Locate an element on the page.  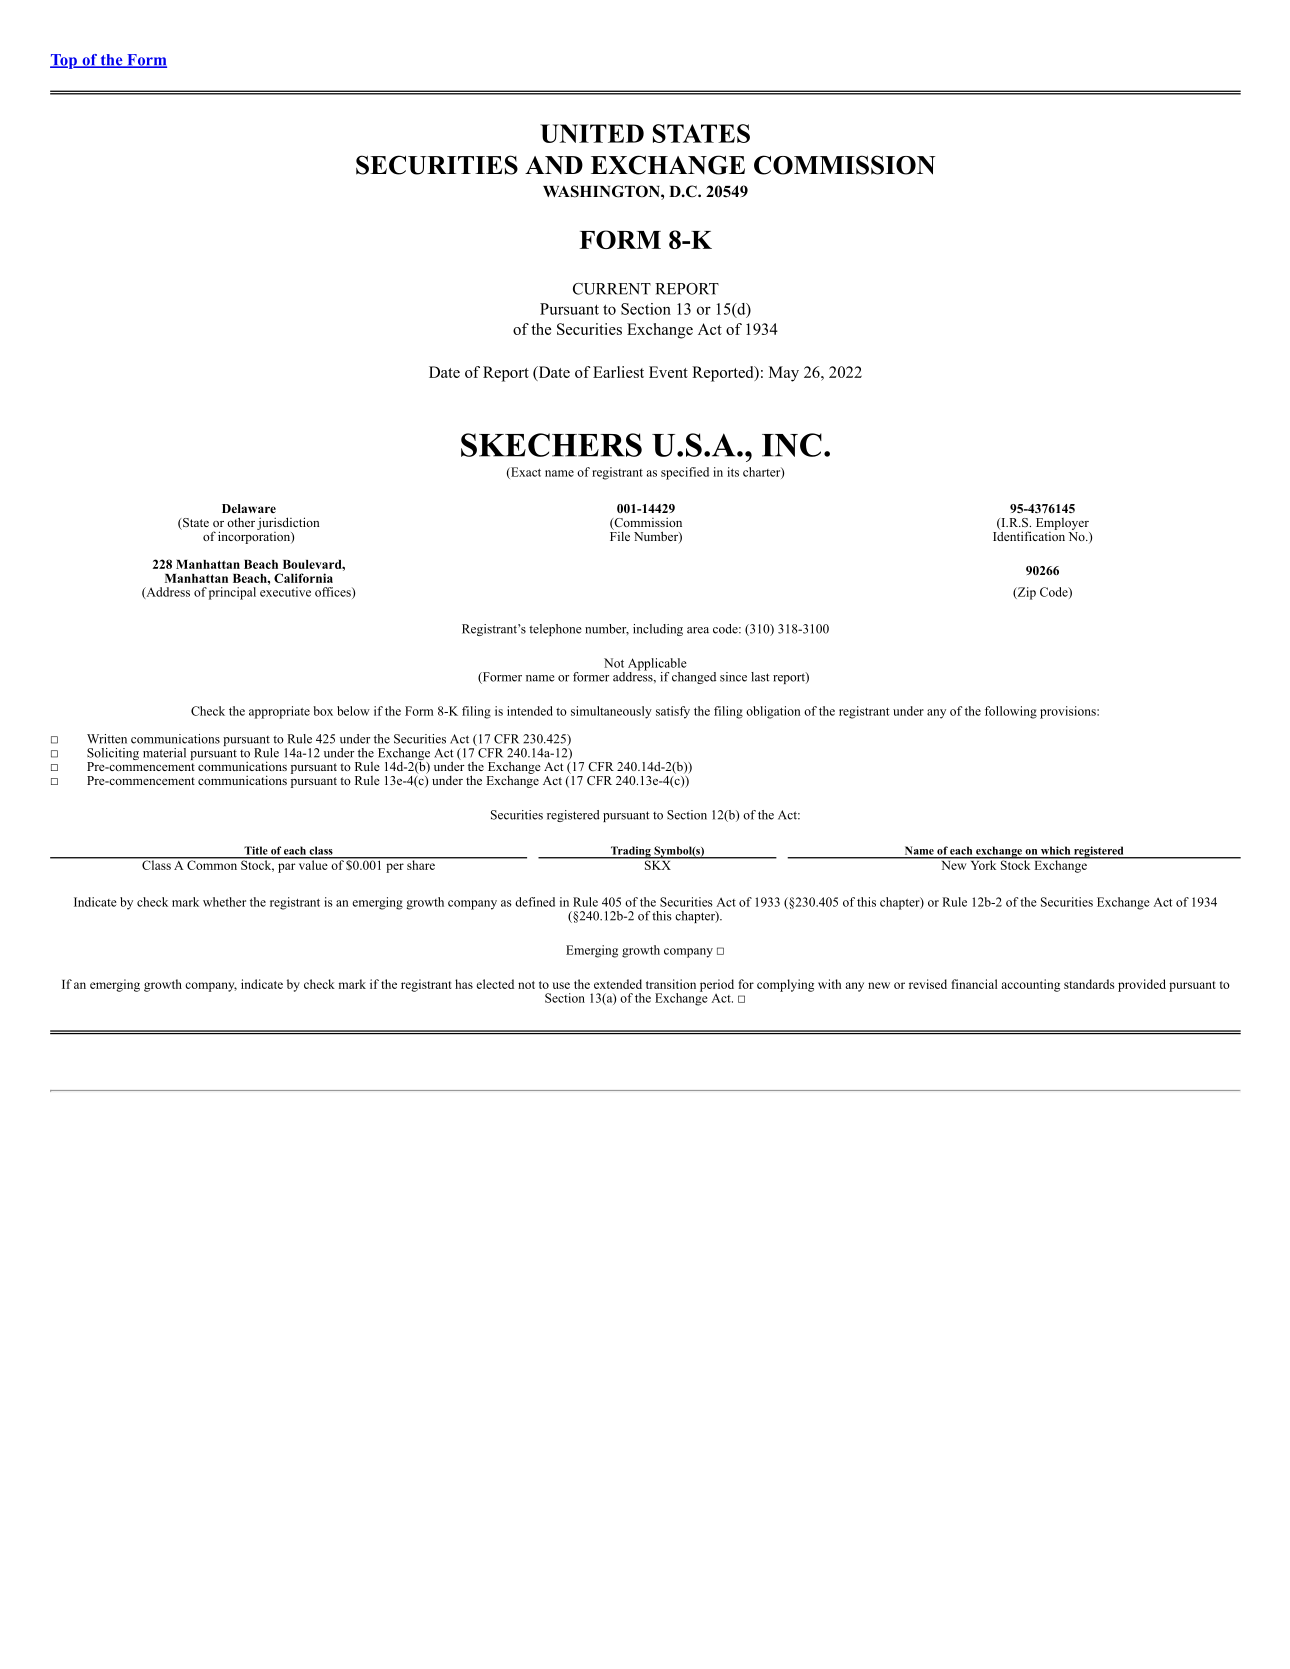
UNITED is located at coordinates (592, 133).
